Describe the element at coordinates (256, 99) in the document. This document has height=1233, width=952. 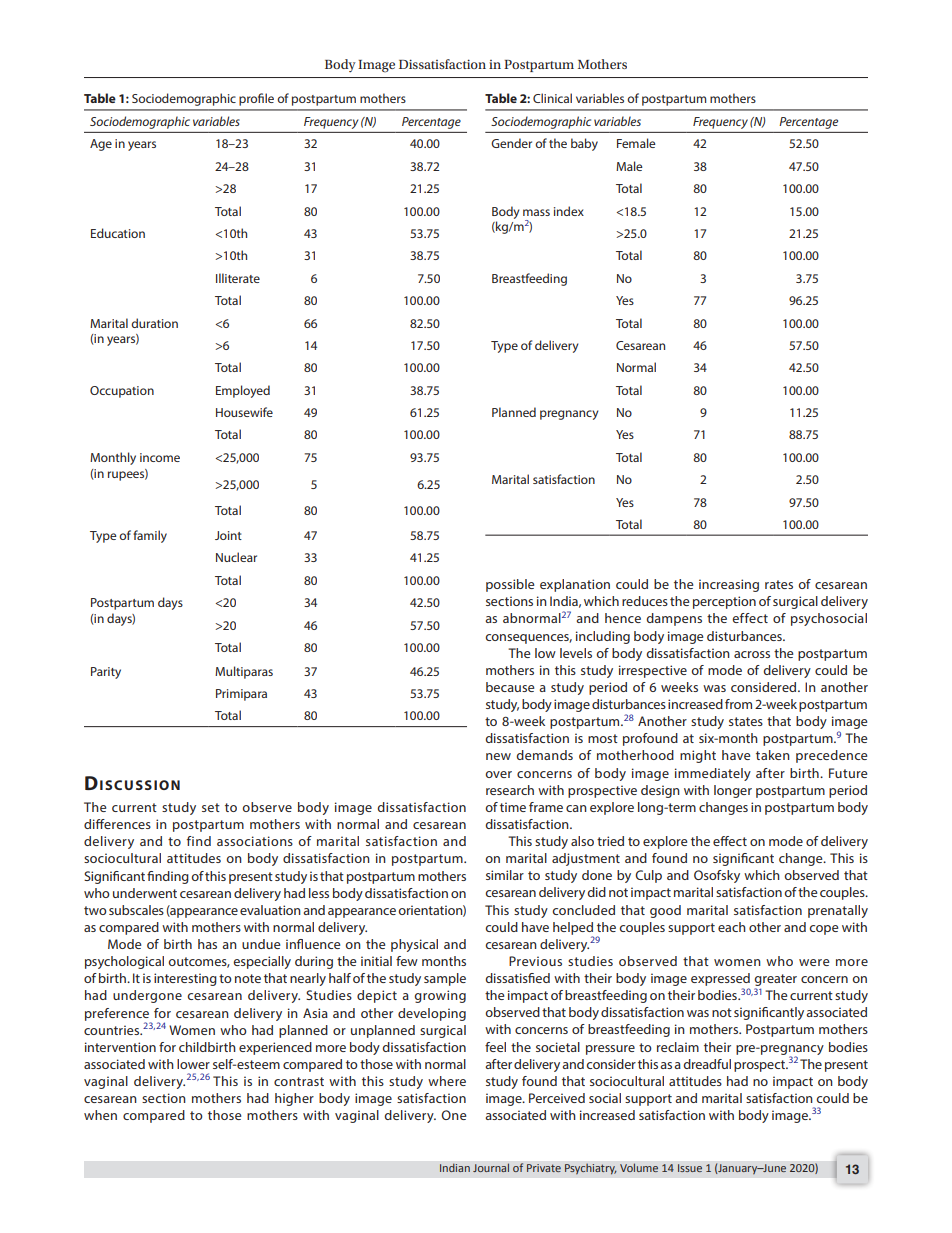
I see `profile` at that location.
